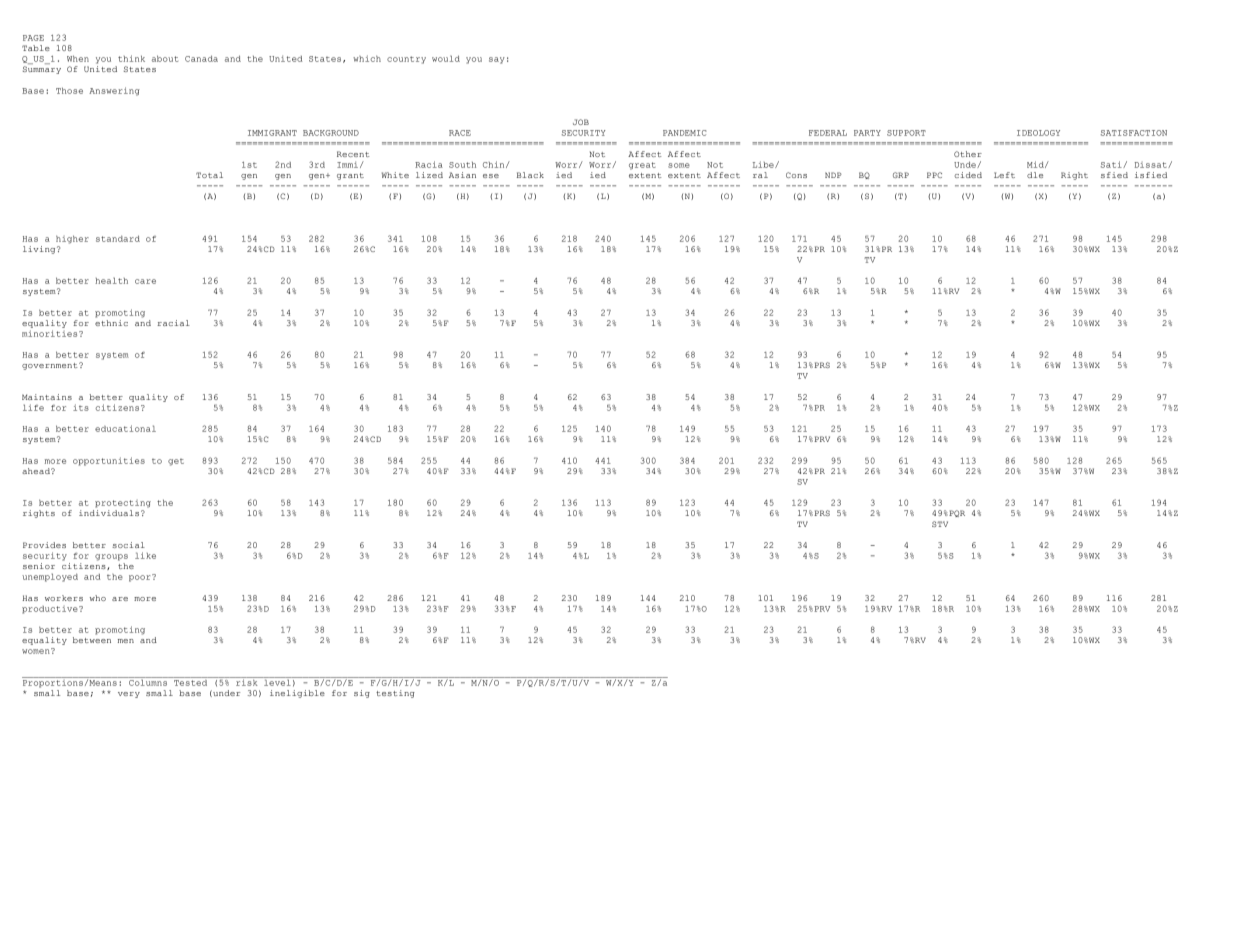  What do you see at coordinates (362, 694) in the screenshot?
I see `sig` at bounding box center [362, 694].
